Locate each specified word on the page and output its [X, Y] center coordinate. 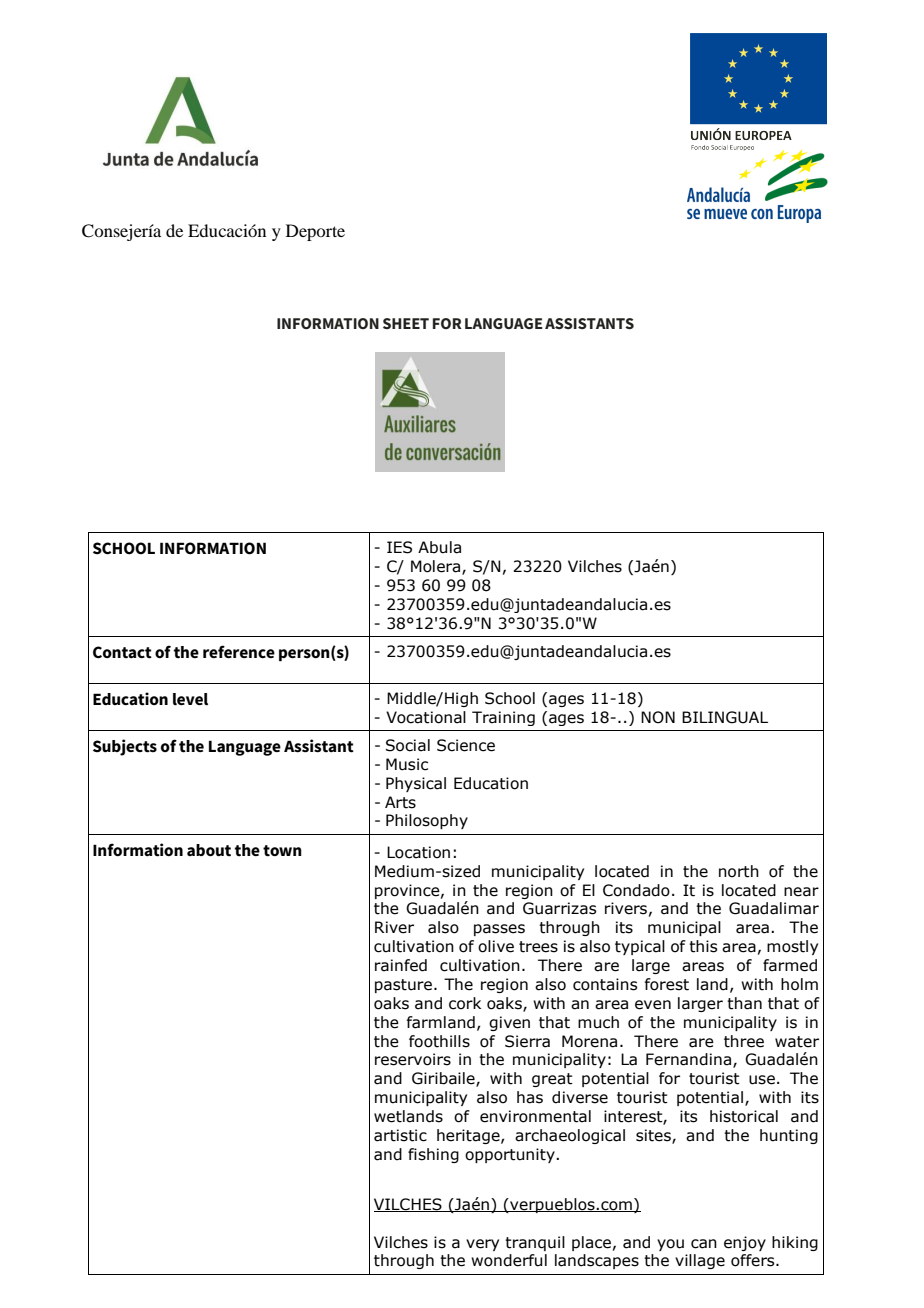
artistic [400, 1135]
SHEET [406, 323]
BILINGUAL [725, 717]
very [482, 1245]
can [704, 1244]
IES [399, 547]
